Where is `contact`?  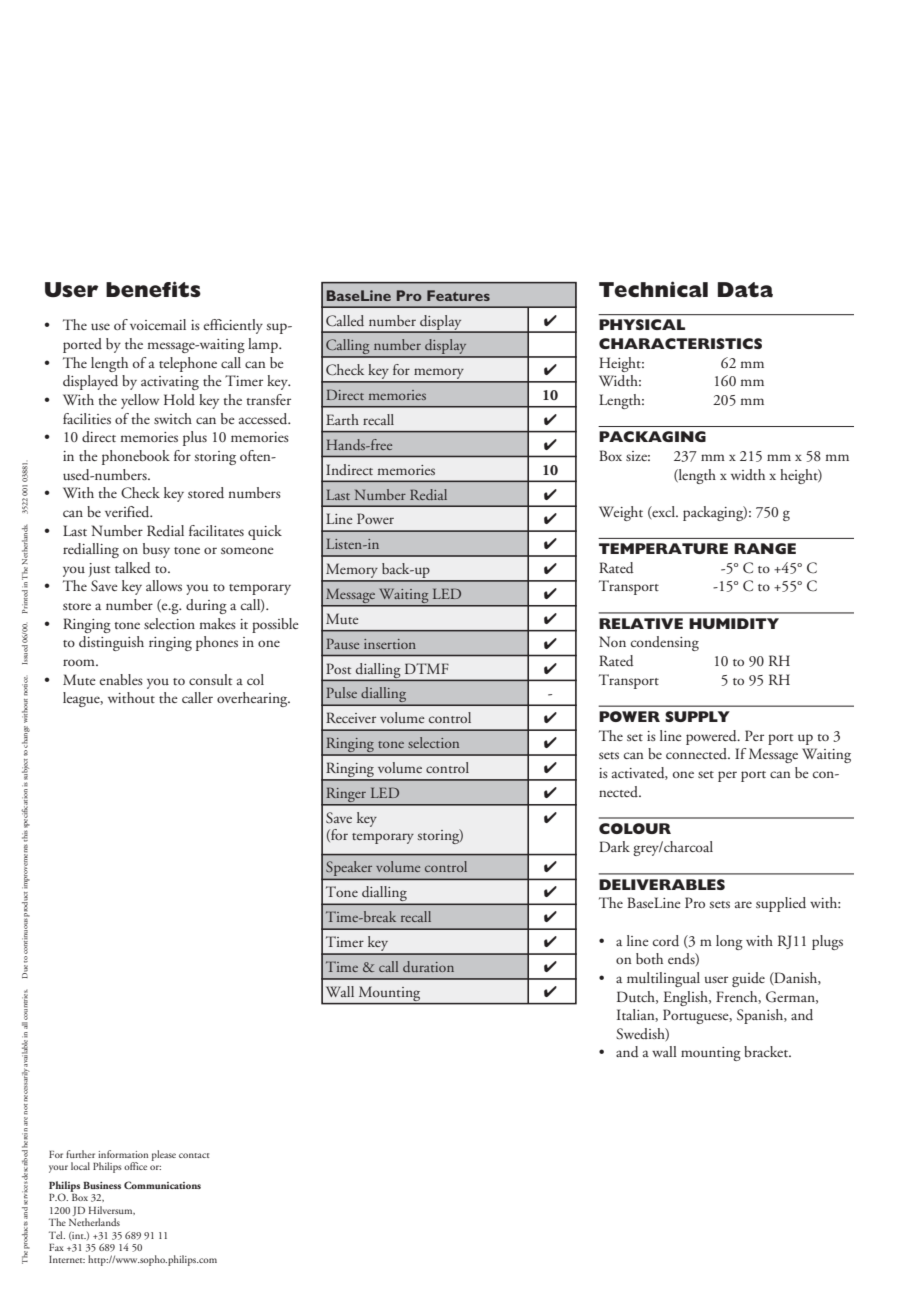 contact is located at coordinates (194, 1155).
